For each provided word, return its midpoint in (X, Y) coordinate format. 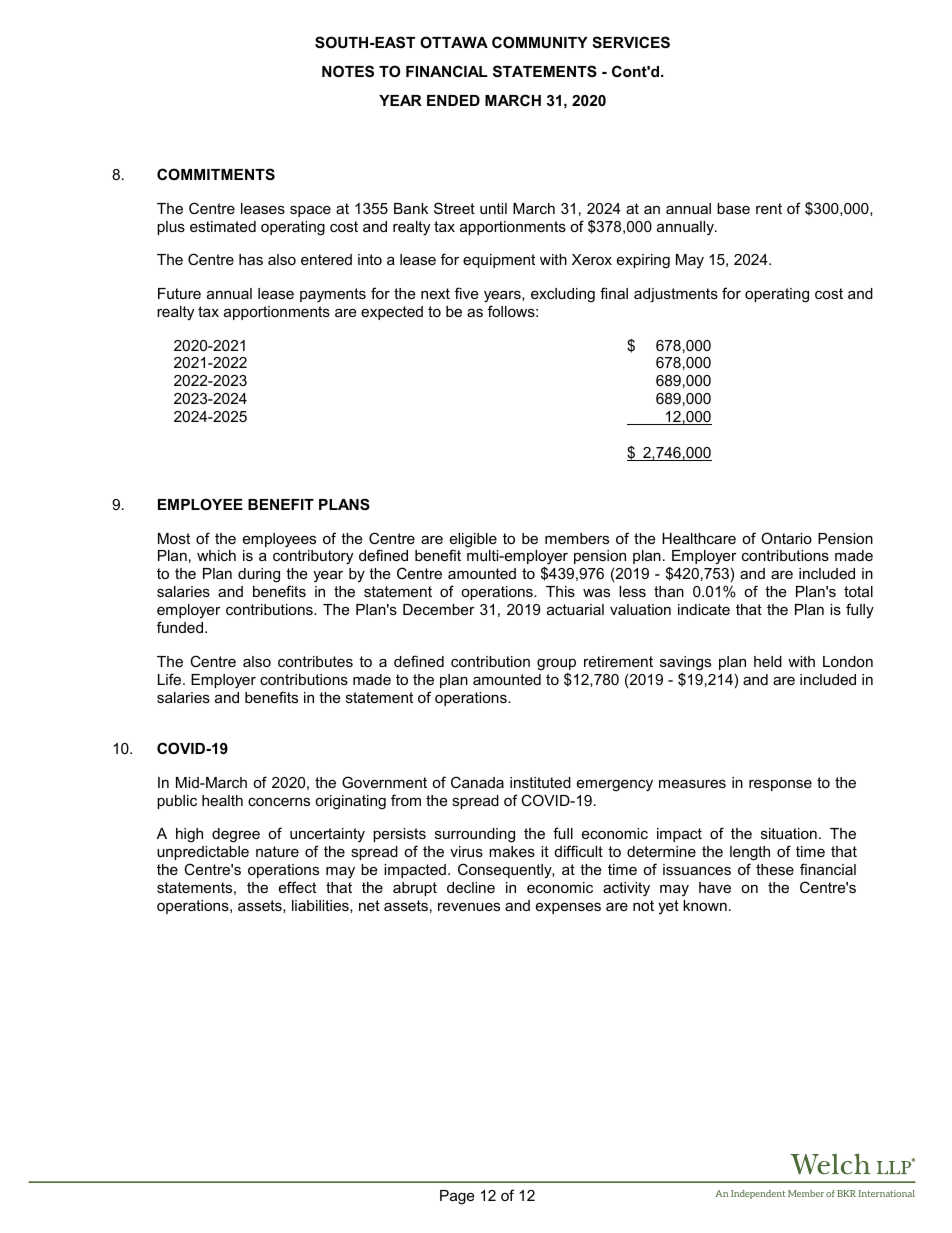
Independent (758, 1194)
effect (297, 887)
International (887, 1193)
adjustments (676, 295)
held (768, 661)
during (259, 575)
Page (457, 1197)
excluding (563, 295)
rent (769, 208)
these (775, 869)
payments (333, 295)
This (560, 591)
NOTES (348, 71)
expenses (568, 908)
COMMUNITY (540, 42)
